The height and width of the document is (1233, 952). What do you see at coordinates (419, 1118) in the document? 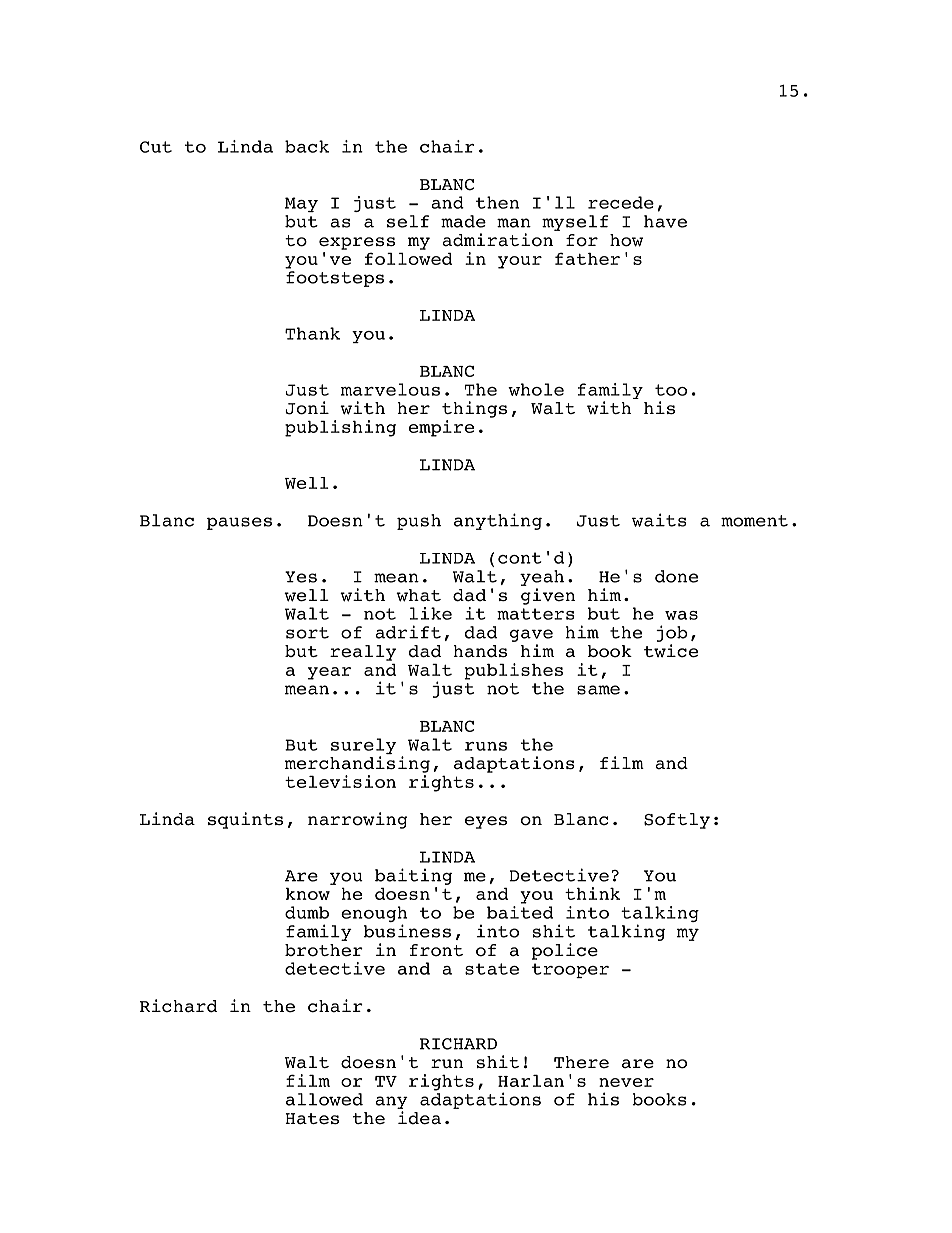
I see `idea` at bounding box center [419, 1118].
